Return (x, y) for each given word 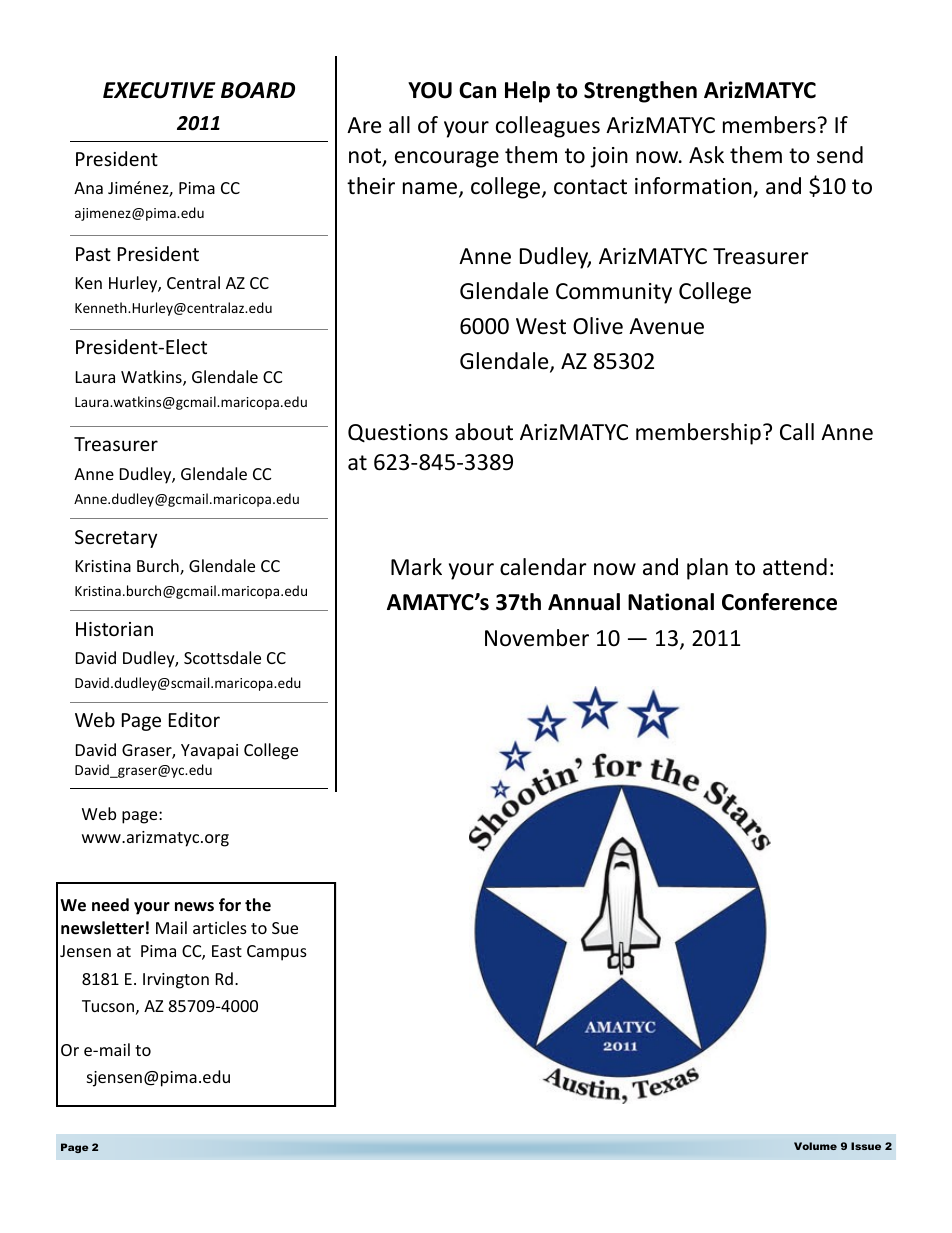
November (537, 638)
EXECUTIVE (159, 90)
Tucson (108, 1006)
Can (477, 90)
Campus (277, 953)
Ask (706, 155)
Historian (114, 629)
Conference (779, 602)
